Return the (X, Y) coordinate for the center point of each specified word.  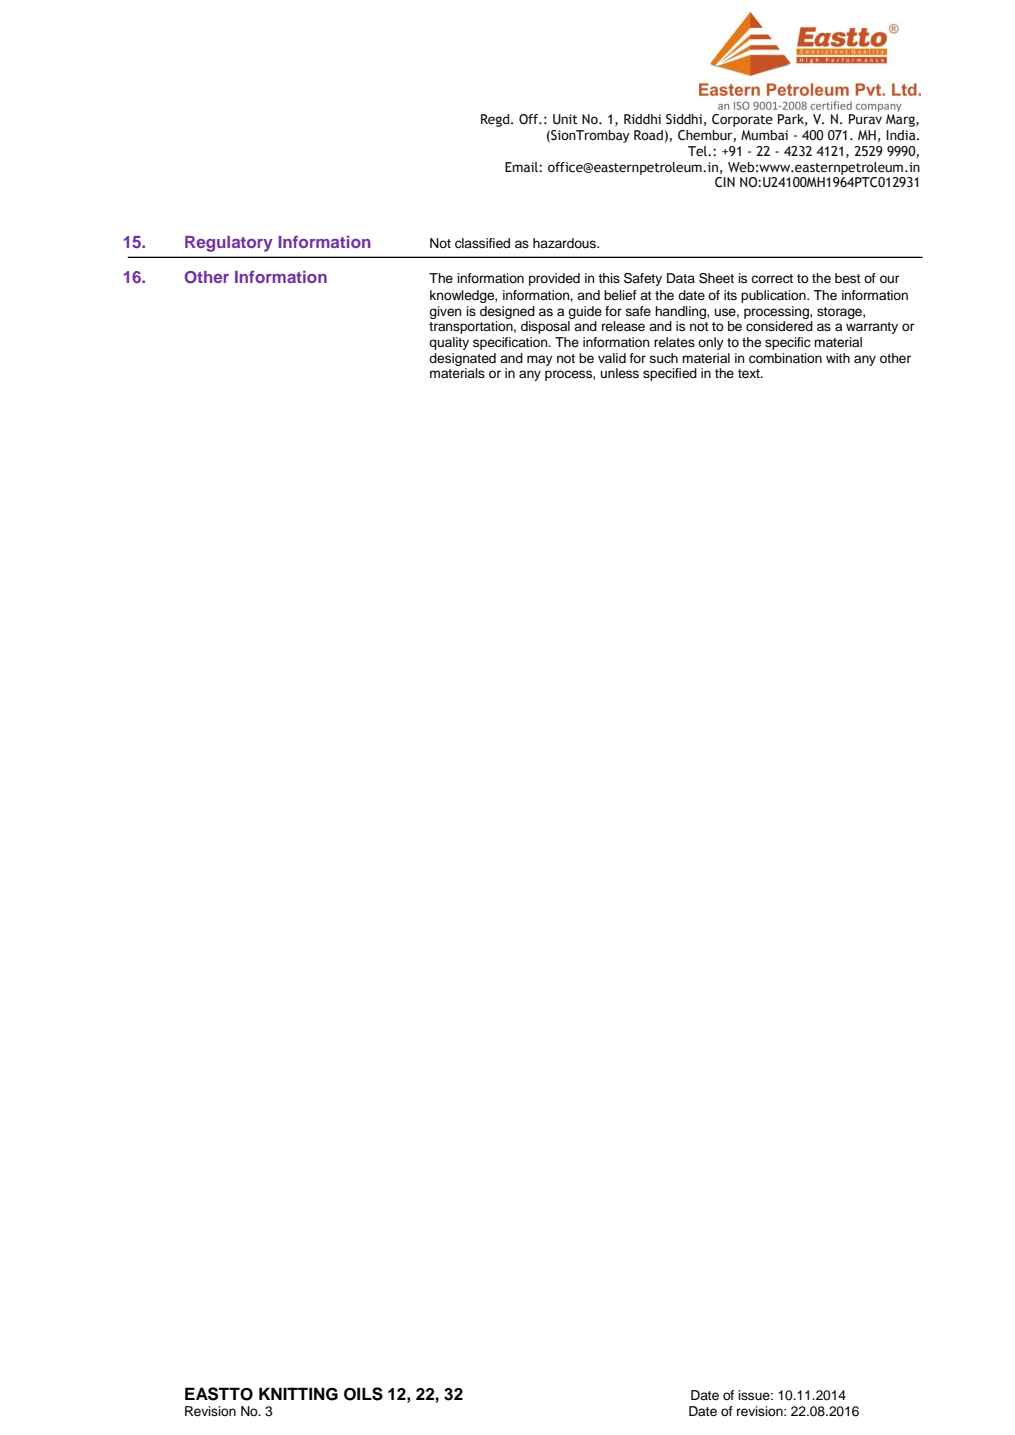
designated (462, 359)
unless (620, 373)
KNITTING (298, 1394)
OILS (363, 1394)
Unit (565, 119)
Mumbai (764, 135)
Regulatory (229, 244)
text (750, 373)
